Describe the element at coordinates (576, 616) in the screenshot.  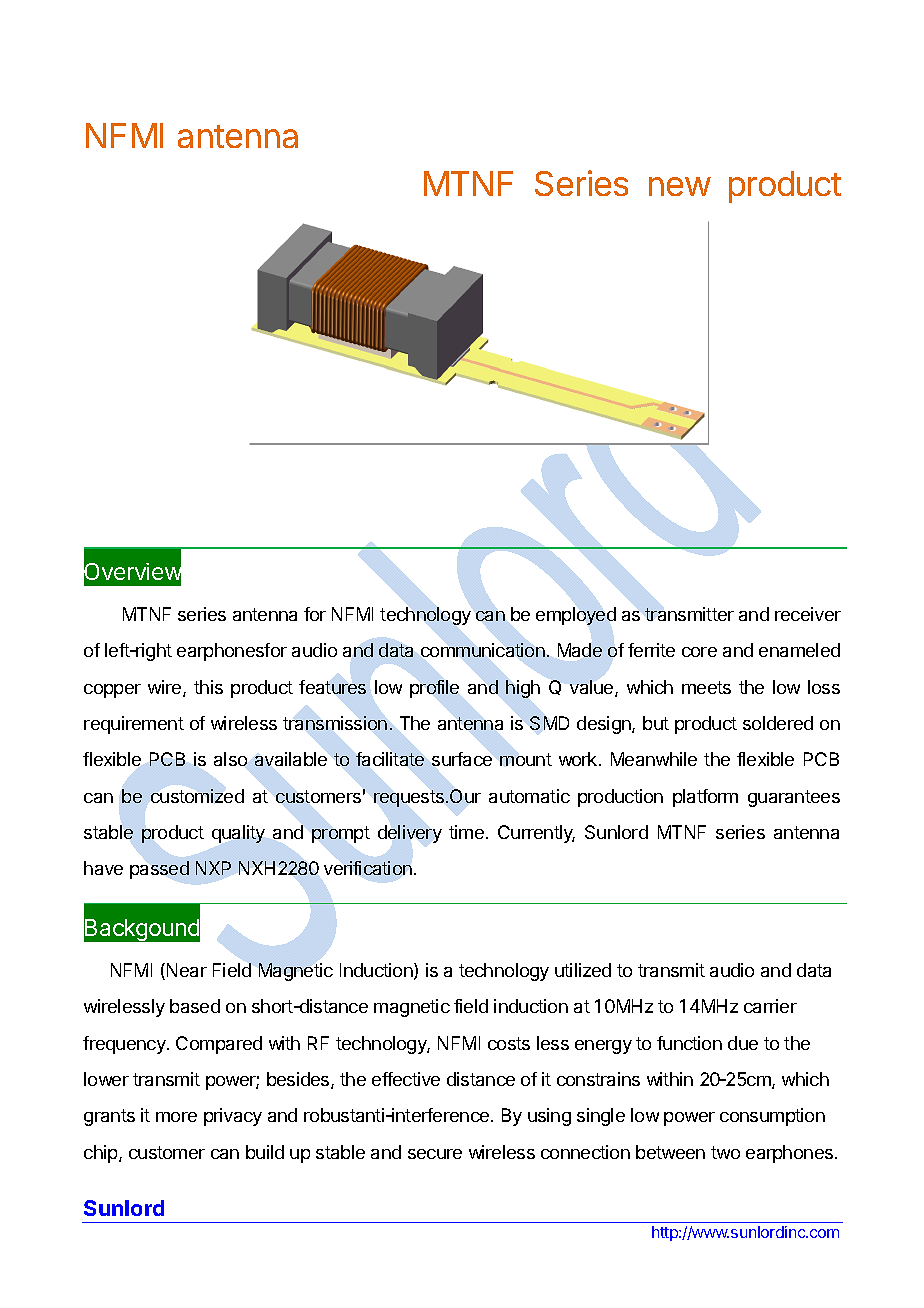
I see `employed` at that location.
